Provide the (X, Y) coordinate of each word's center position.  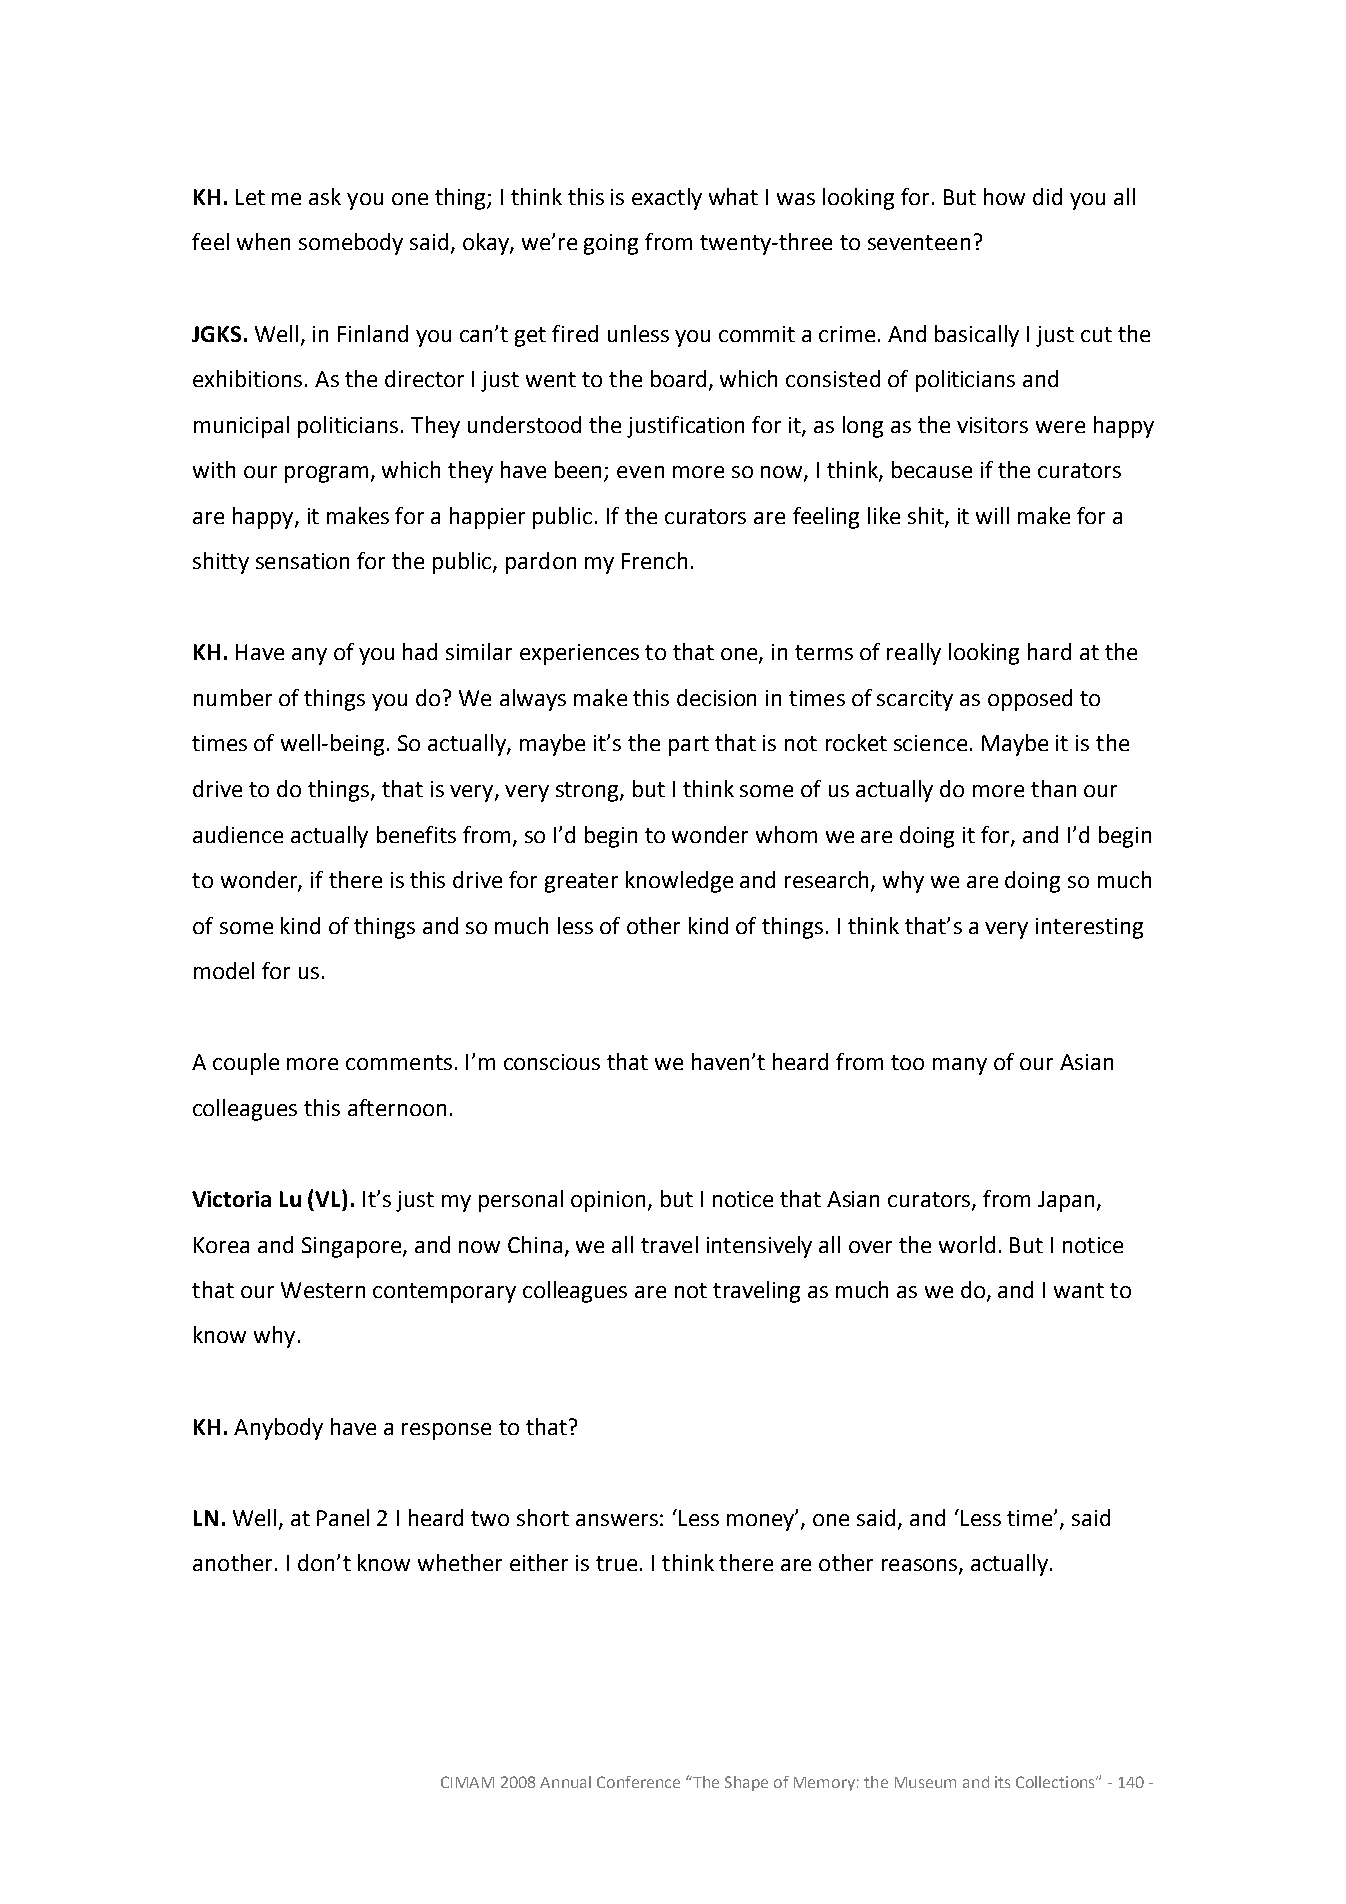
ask (325, 196)
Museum (925, 1782)
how (1004, 196)
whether (460, 1562)
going (611, 244)
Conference (638, 1782)
